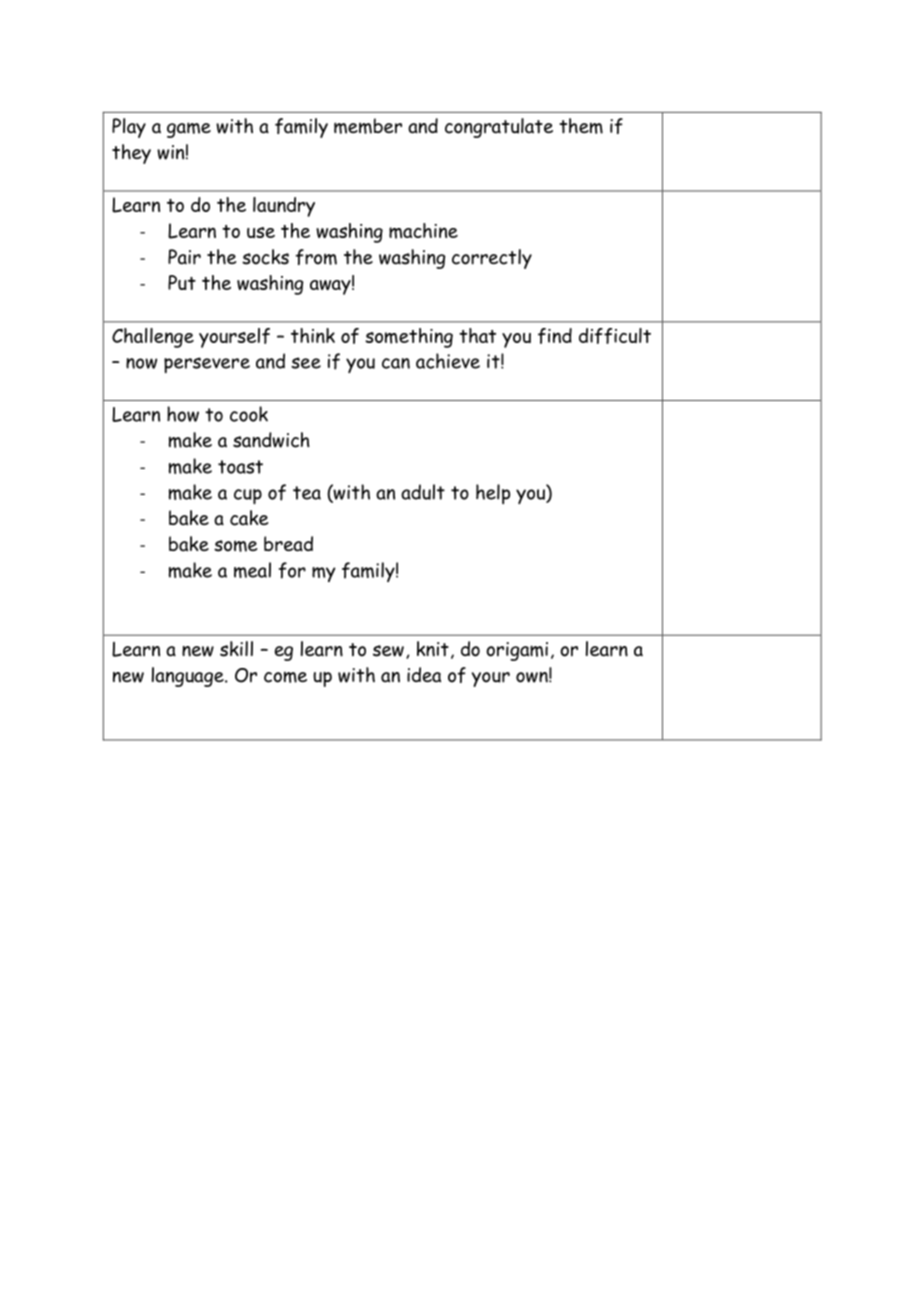  What do you see at coordinates (368, 126) in the screenshot?
I see `member` at bounding box center [368, 126].
